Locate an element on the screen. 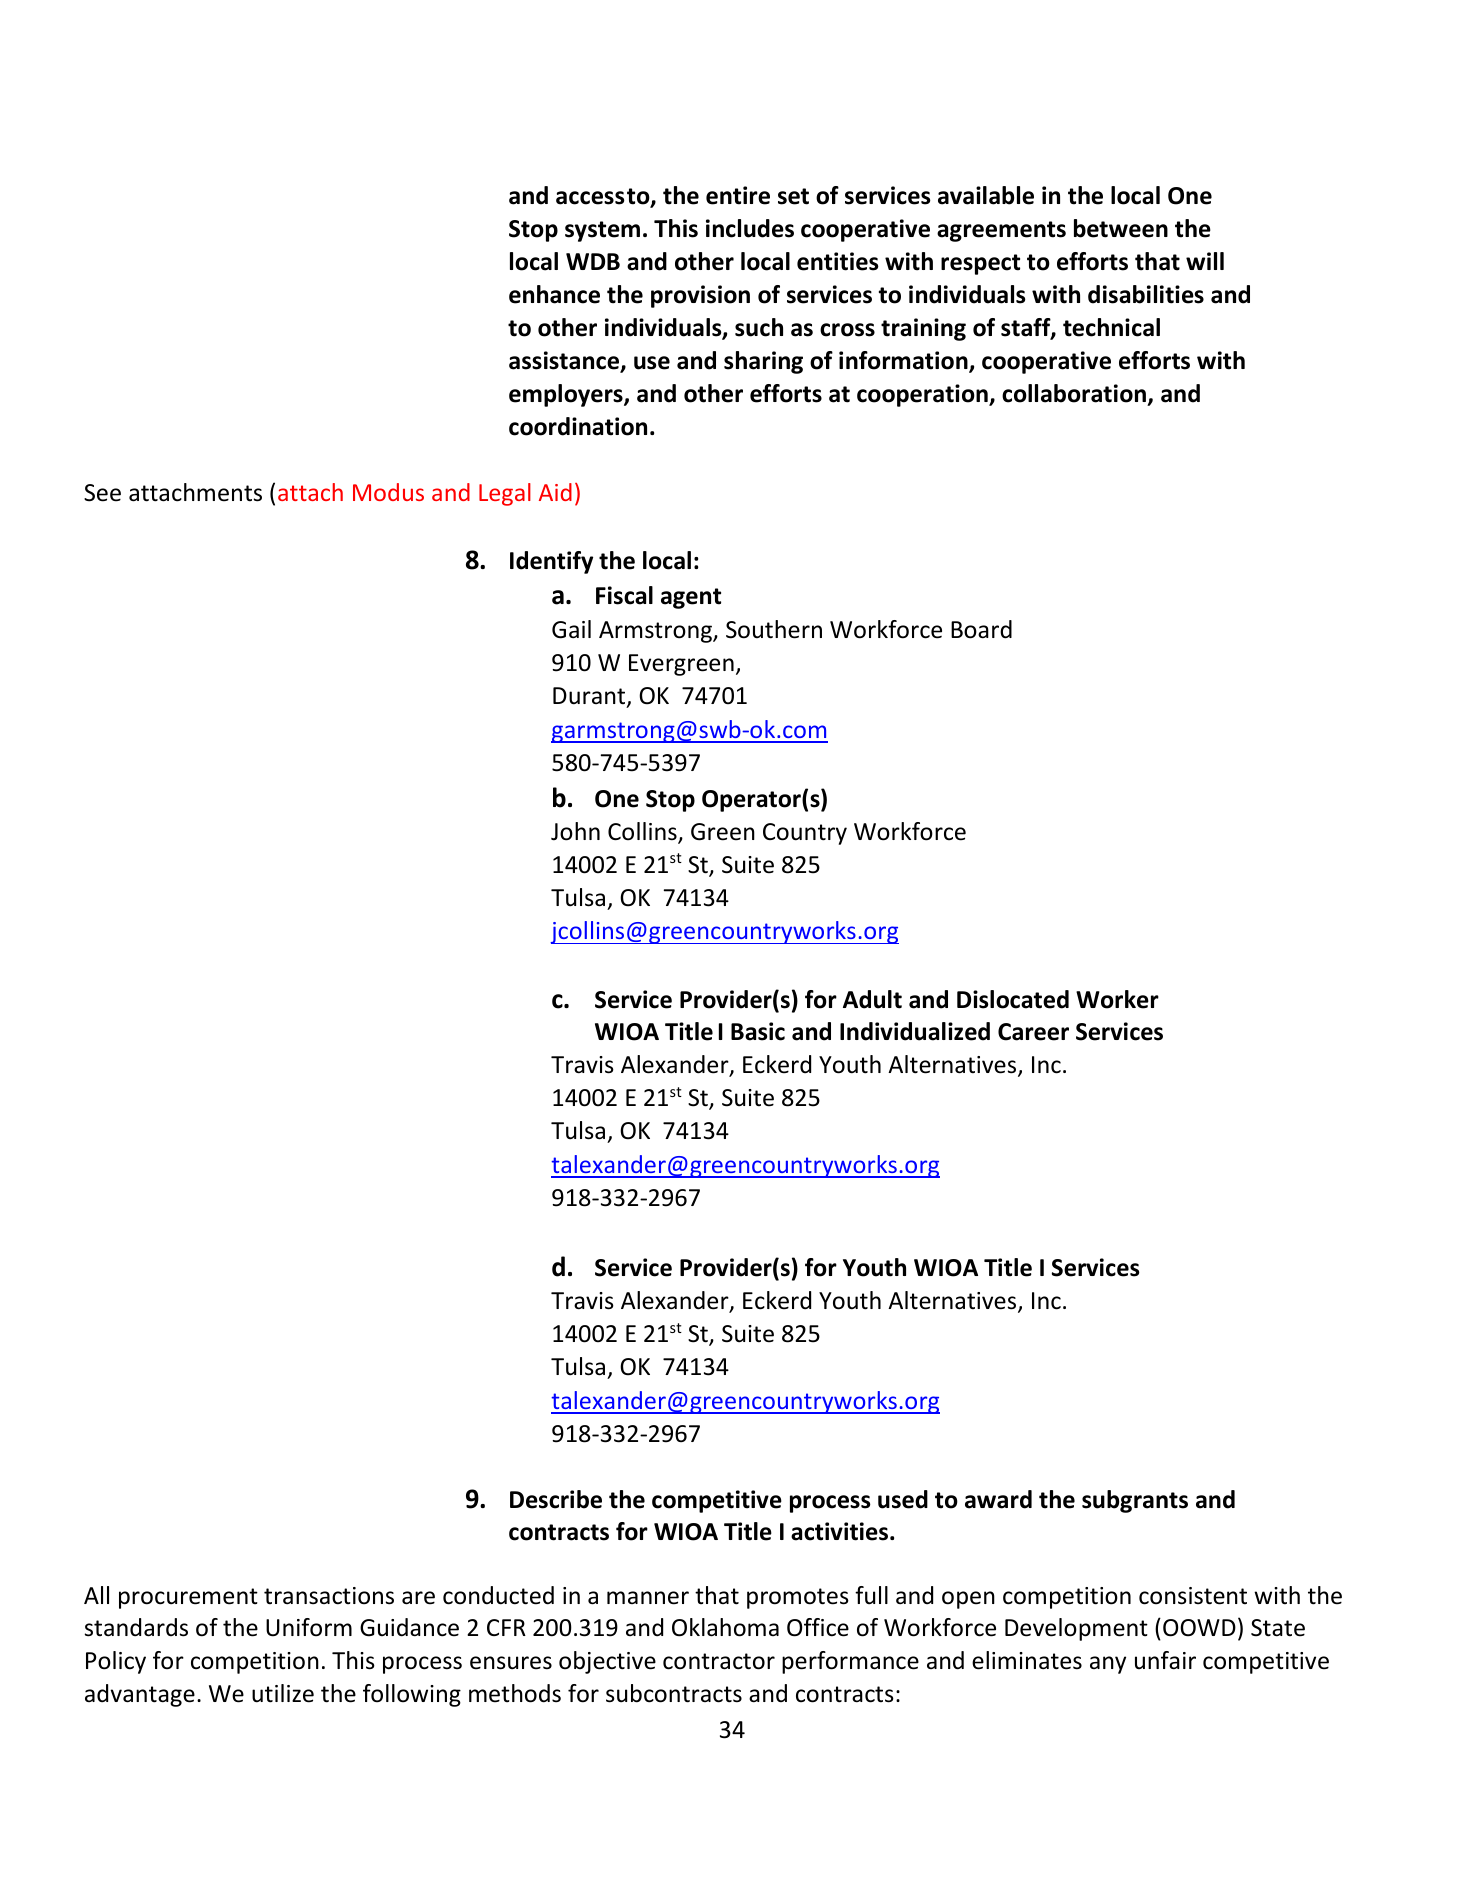 This screenshot has height=1895, width=1464. Career is located at coordinates (1033, 1032).
